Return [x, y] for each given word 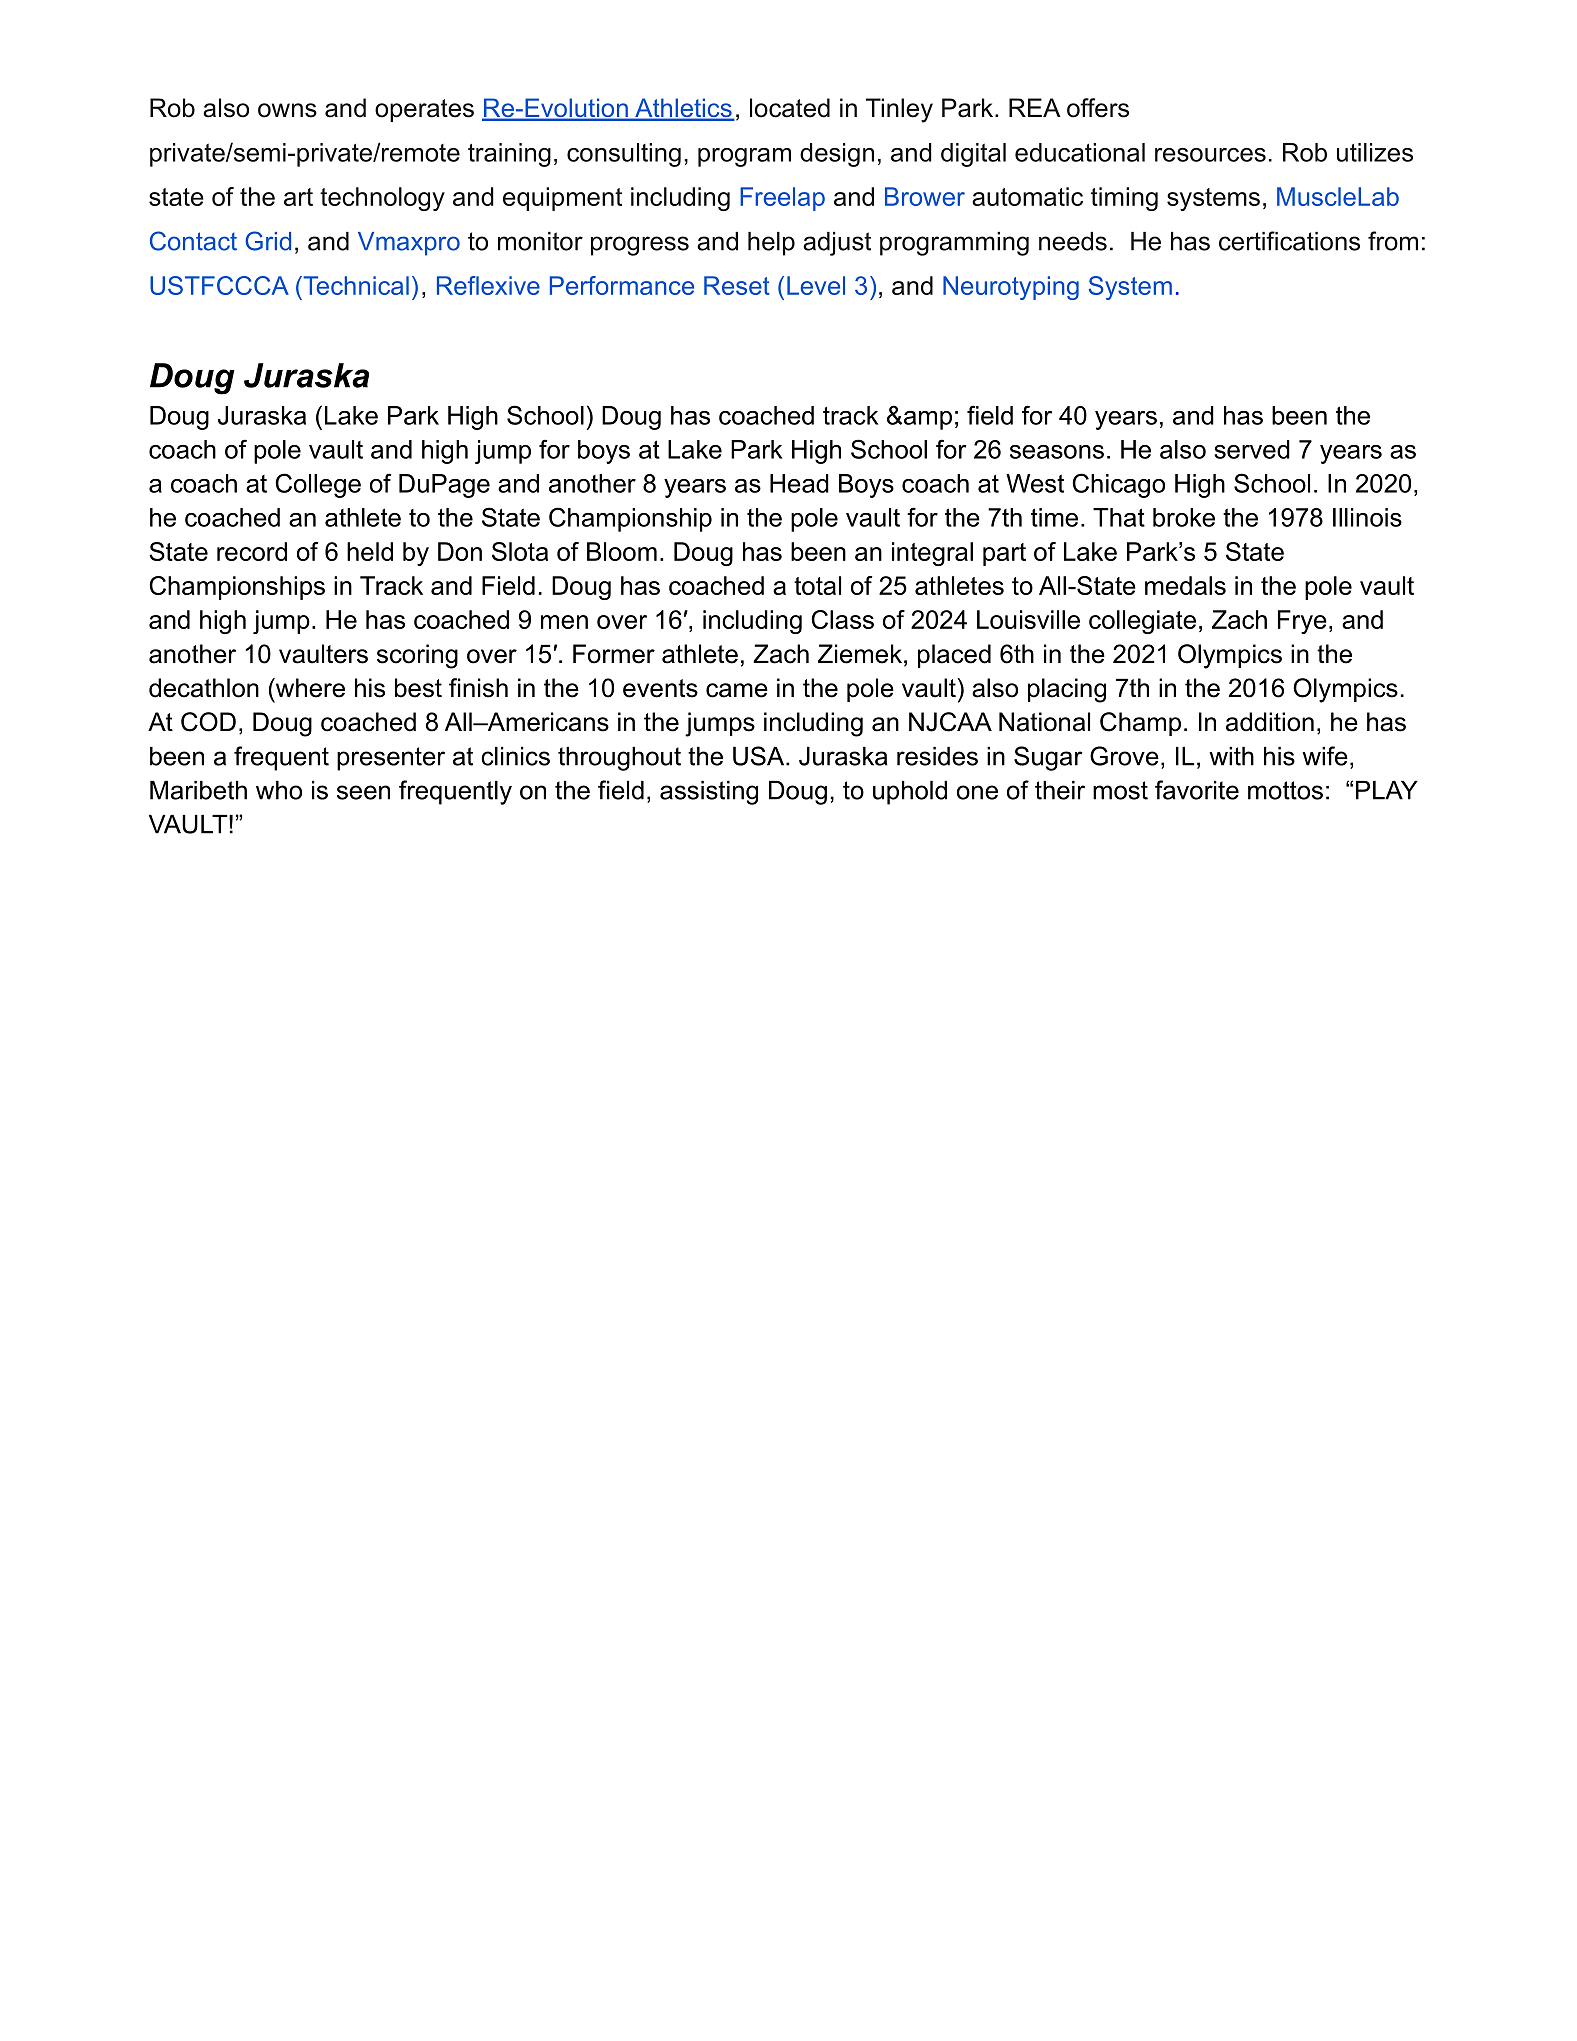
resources [1210, 155]
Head [799, 483]
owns [287, 110]
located [790, 108]
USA [760, 756]
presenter [391, 759]
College [318, 485]
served [1252, 449]
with [1231, 756]
